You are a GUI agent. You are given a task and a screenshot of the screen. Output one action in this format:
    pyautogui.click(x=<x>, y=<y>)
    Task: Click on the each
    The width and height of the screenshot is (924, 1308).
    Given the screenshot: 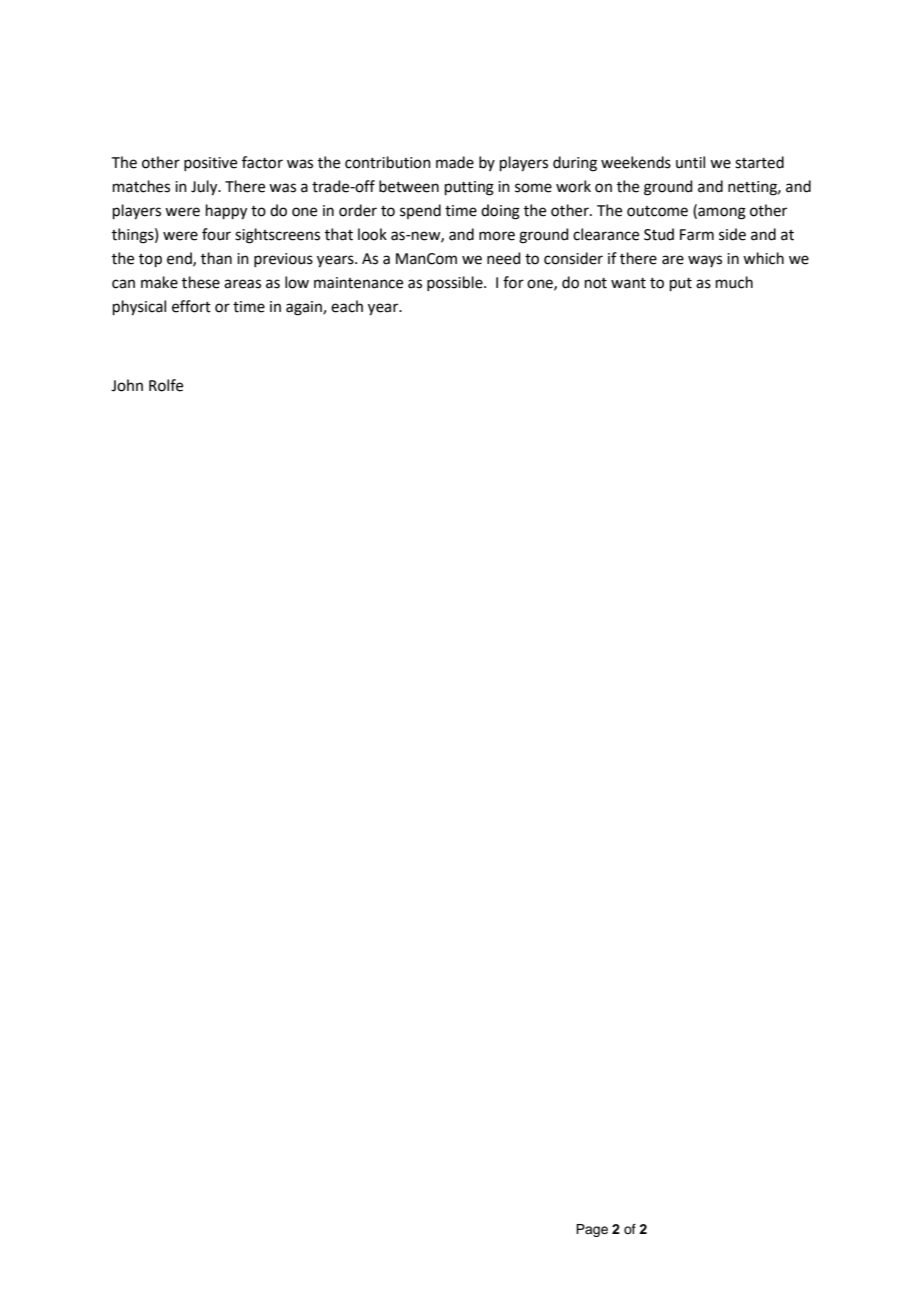 What is the action you would take?
    pyautogui.click(x=347, y=306)
